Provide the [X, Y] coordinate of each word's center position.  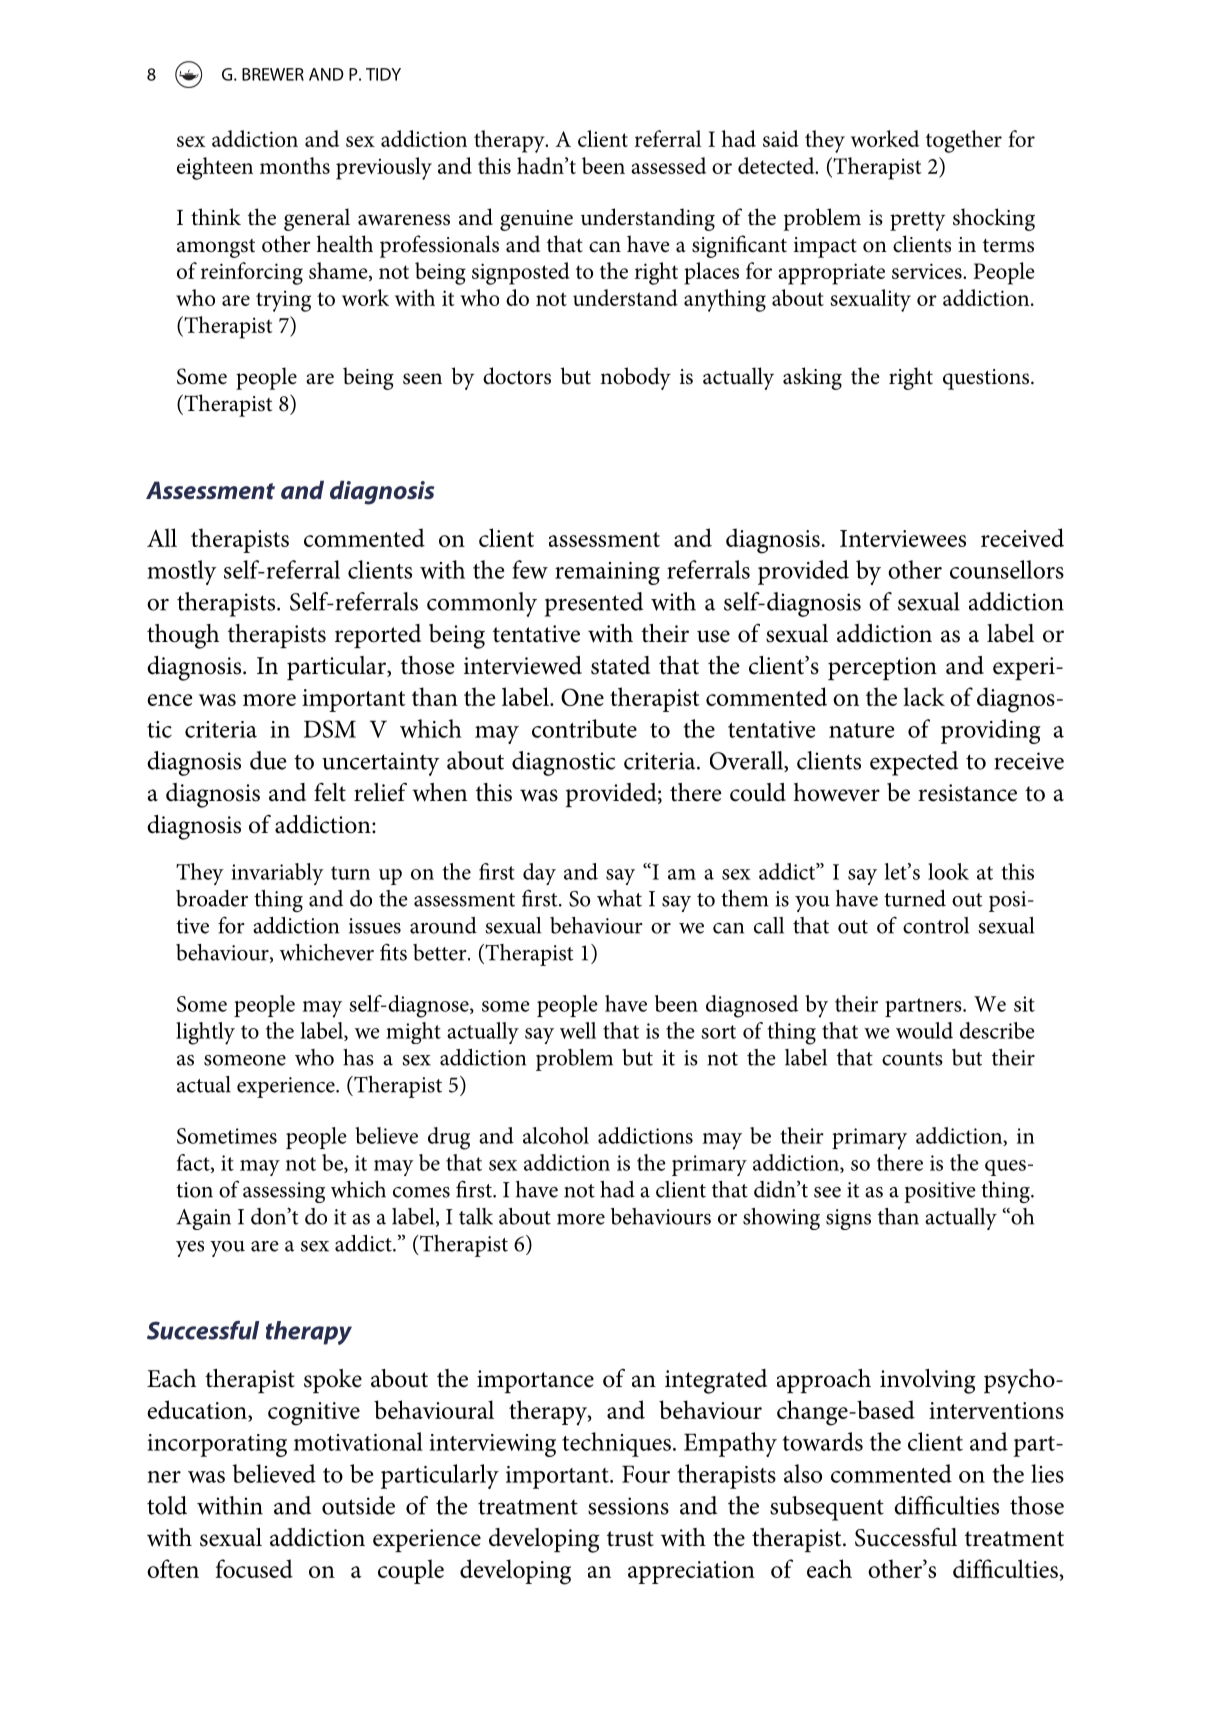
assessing [284, 1192]
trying [283, 301]
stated [620, 665]
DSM [330, 729]
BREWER [273, 74]
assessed [668, 165]
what [619, 898]
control [936, 925]
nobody [635, 378]
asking [812, 378]
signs [848, 1219]
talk [476, 1216]
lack [924, 696]
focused [254, 1568]
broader [212, 898]
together [964, 141]
